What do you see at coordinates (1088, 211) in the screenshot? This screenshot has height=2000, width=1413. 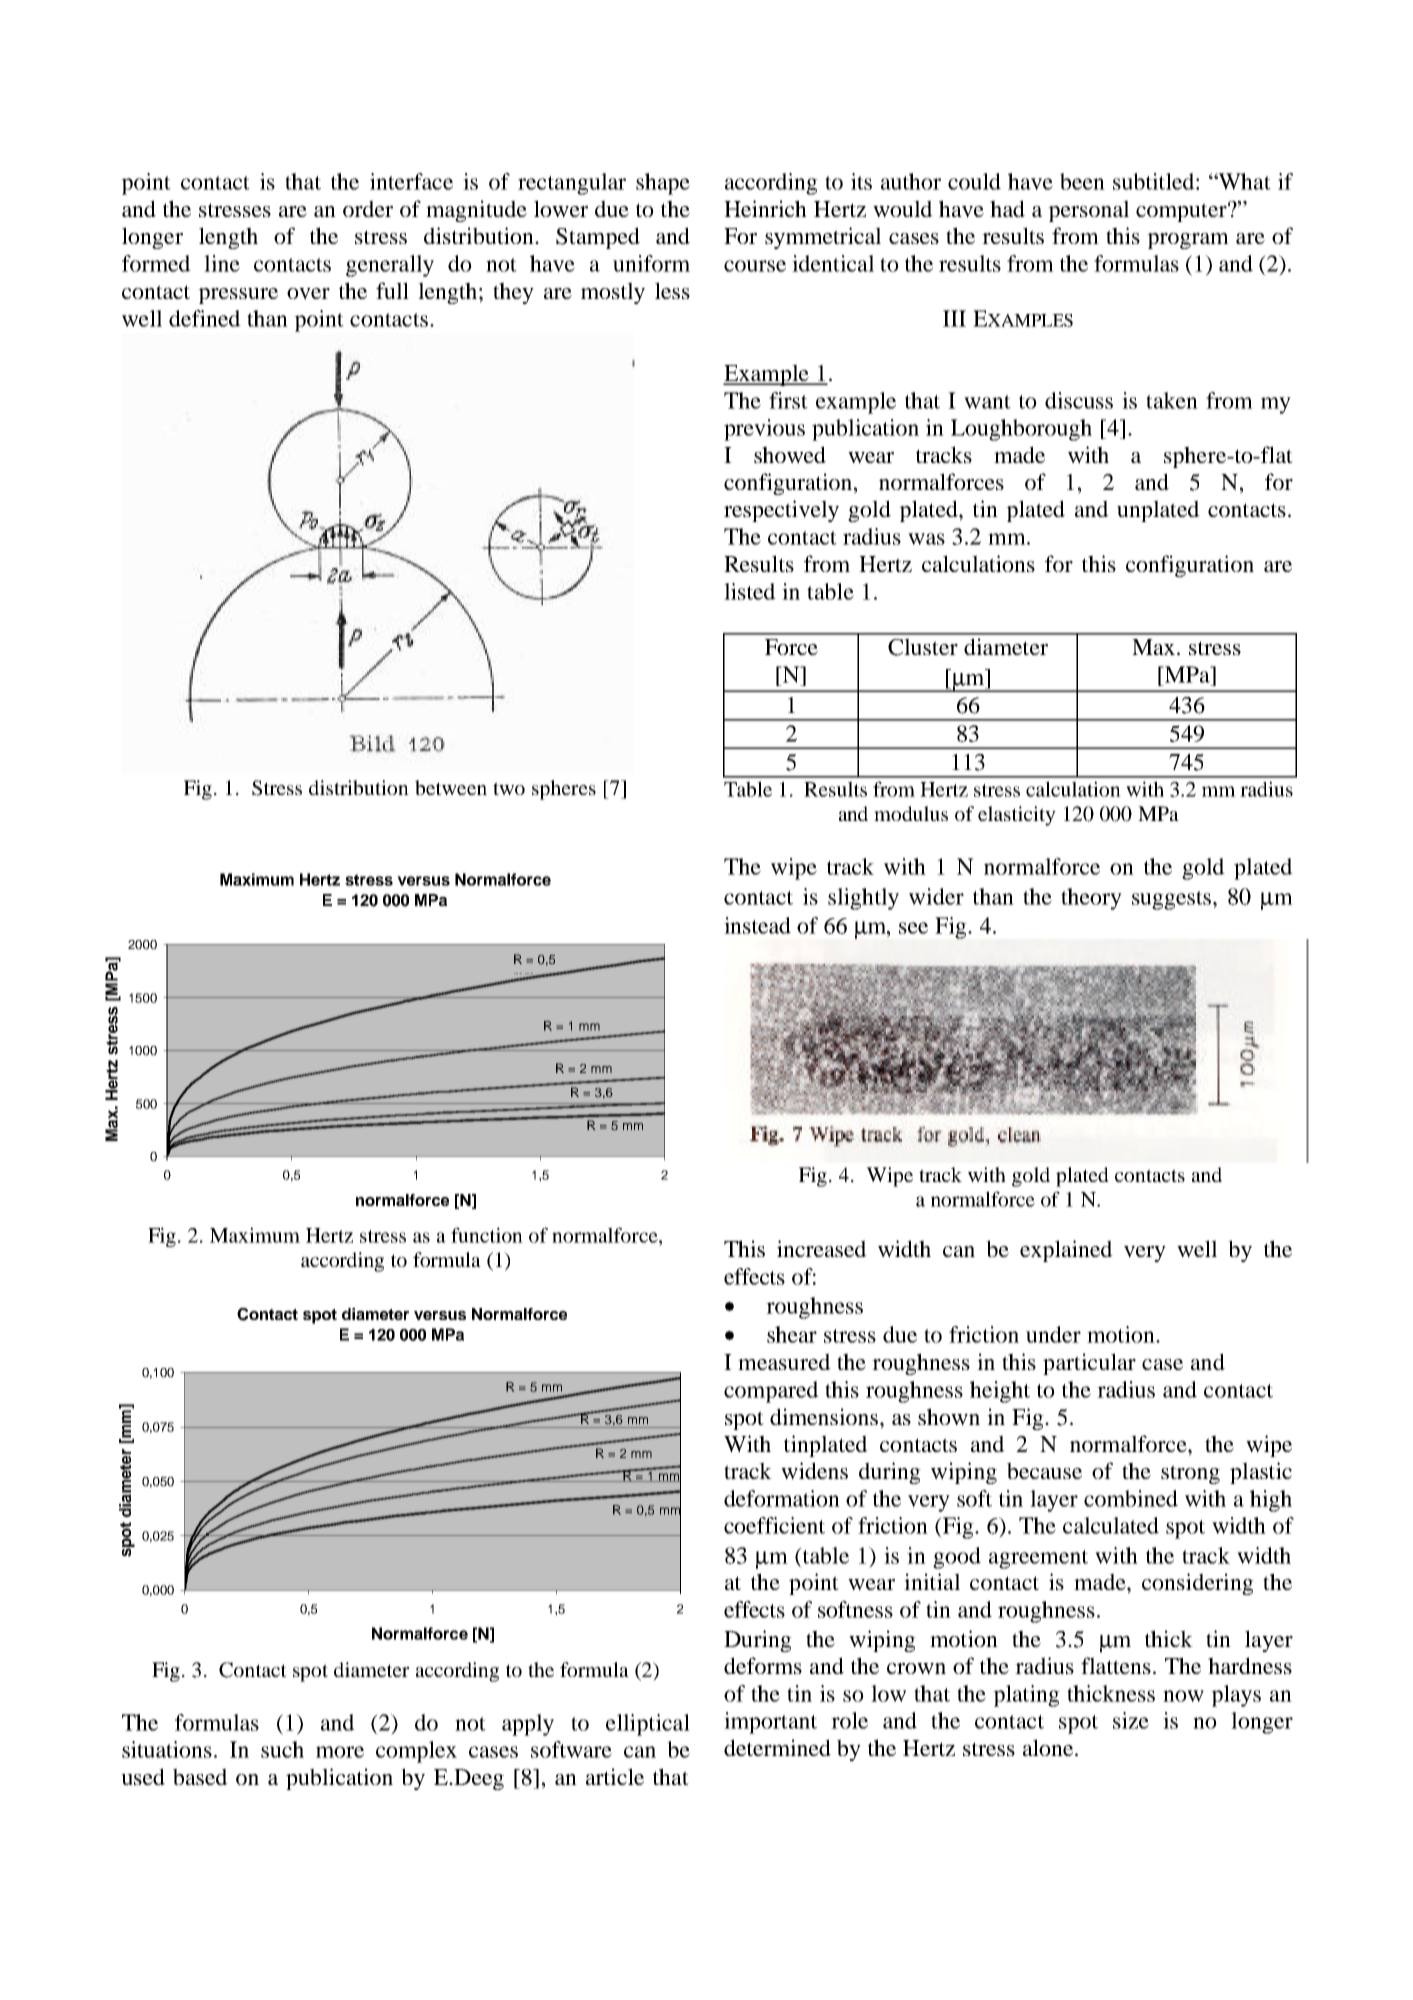 I see `personal` at bounding box center [1088, 211].
